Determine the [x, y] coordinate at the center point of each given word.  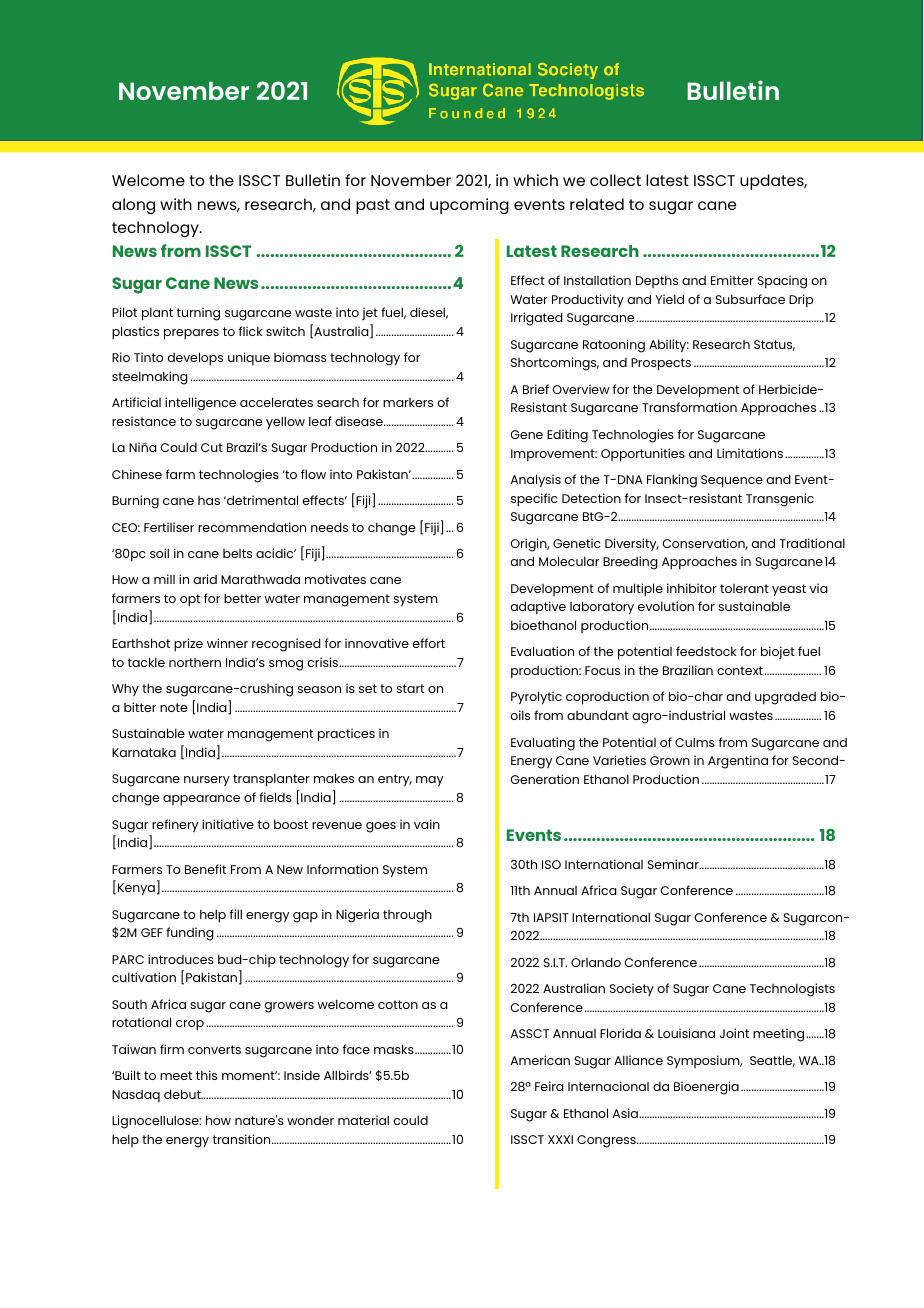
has [209, 500]
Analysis [536, 481]
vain [427, 824]
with [176, 204]
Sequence [732, 481]
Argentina [738, 762]
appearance [201, 800]
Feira [549, 1086]
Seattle [772, 1061]
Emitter [732, 280]
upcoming [469, 206]
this [206, 1075]
